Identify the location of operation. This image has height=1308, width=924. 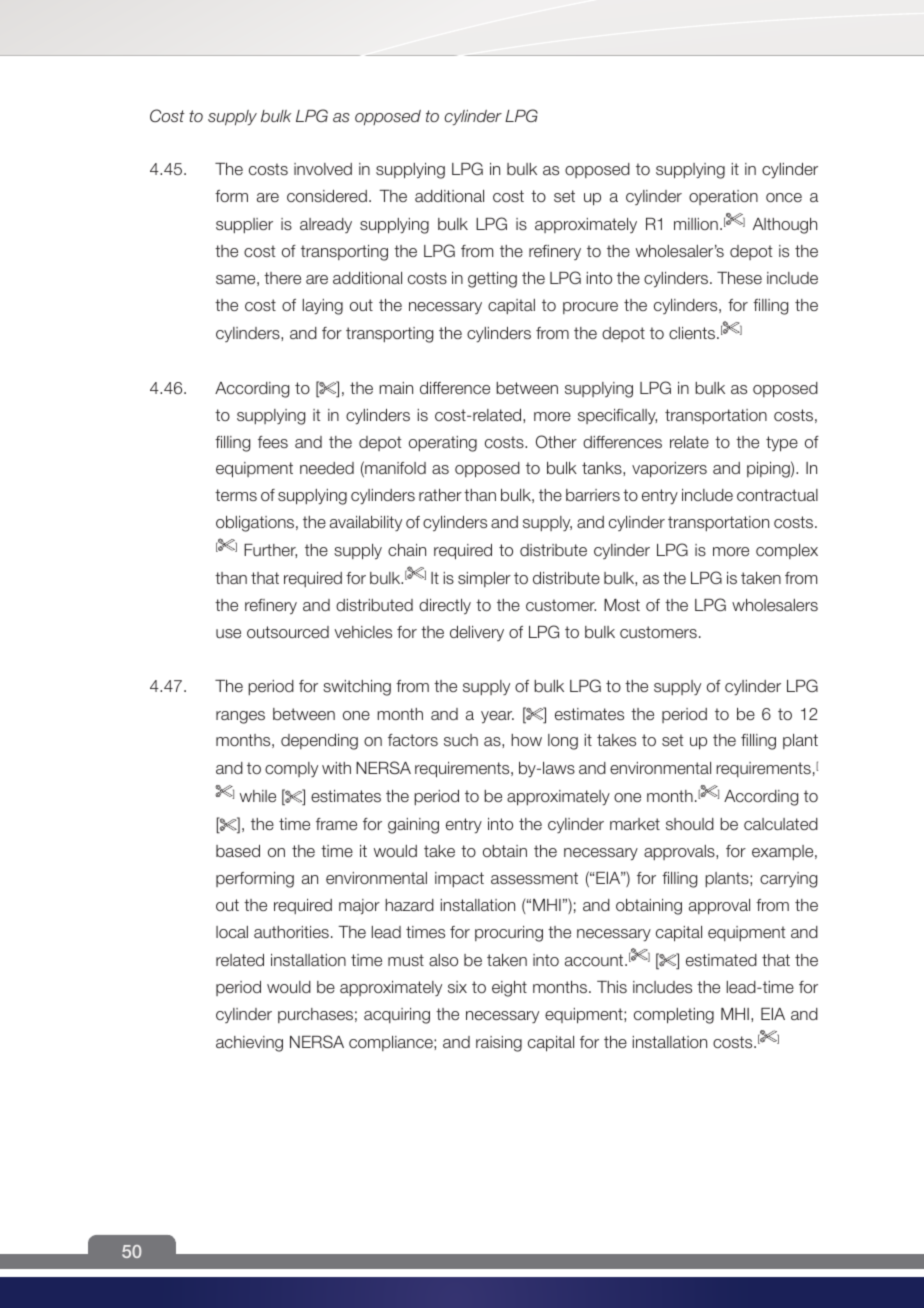
(723, 197).
